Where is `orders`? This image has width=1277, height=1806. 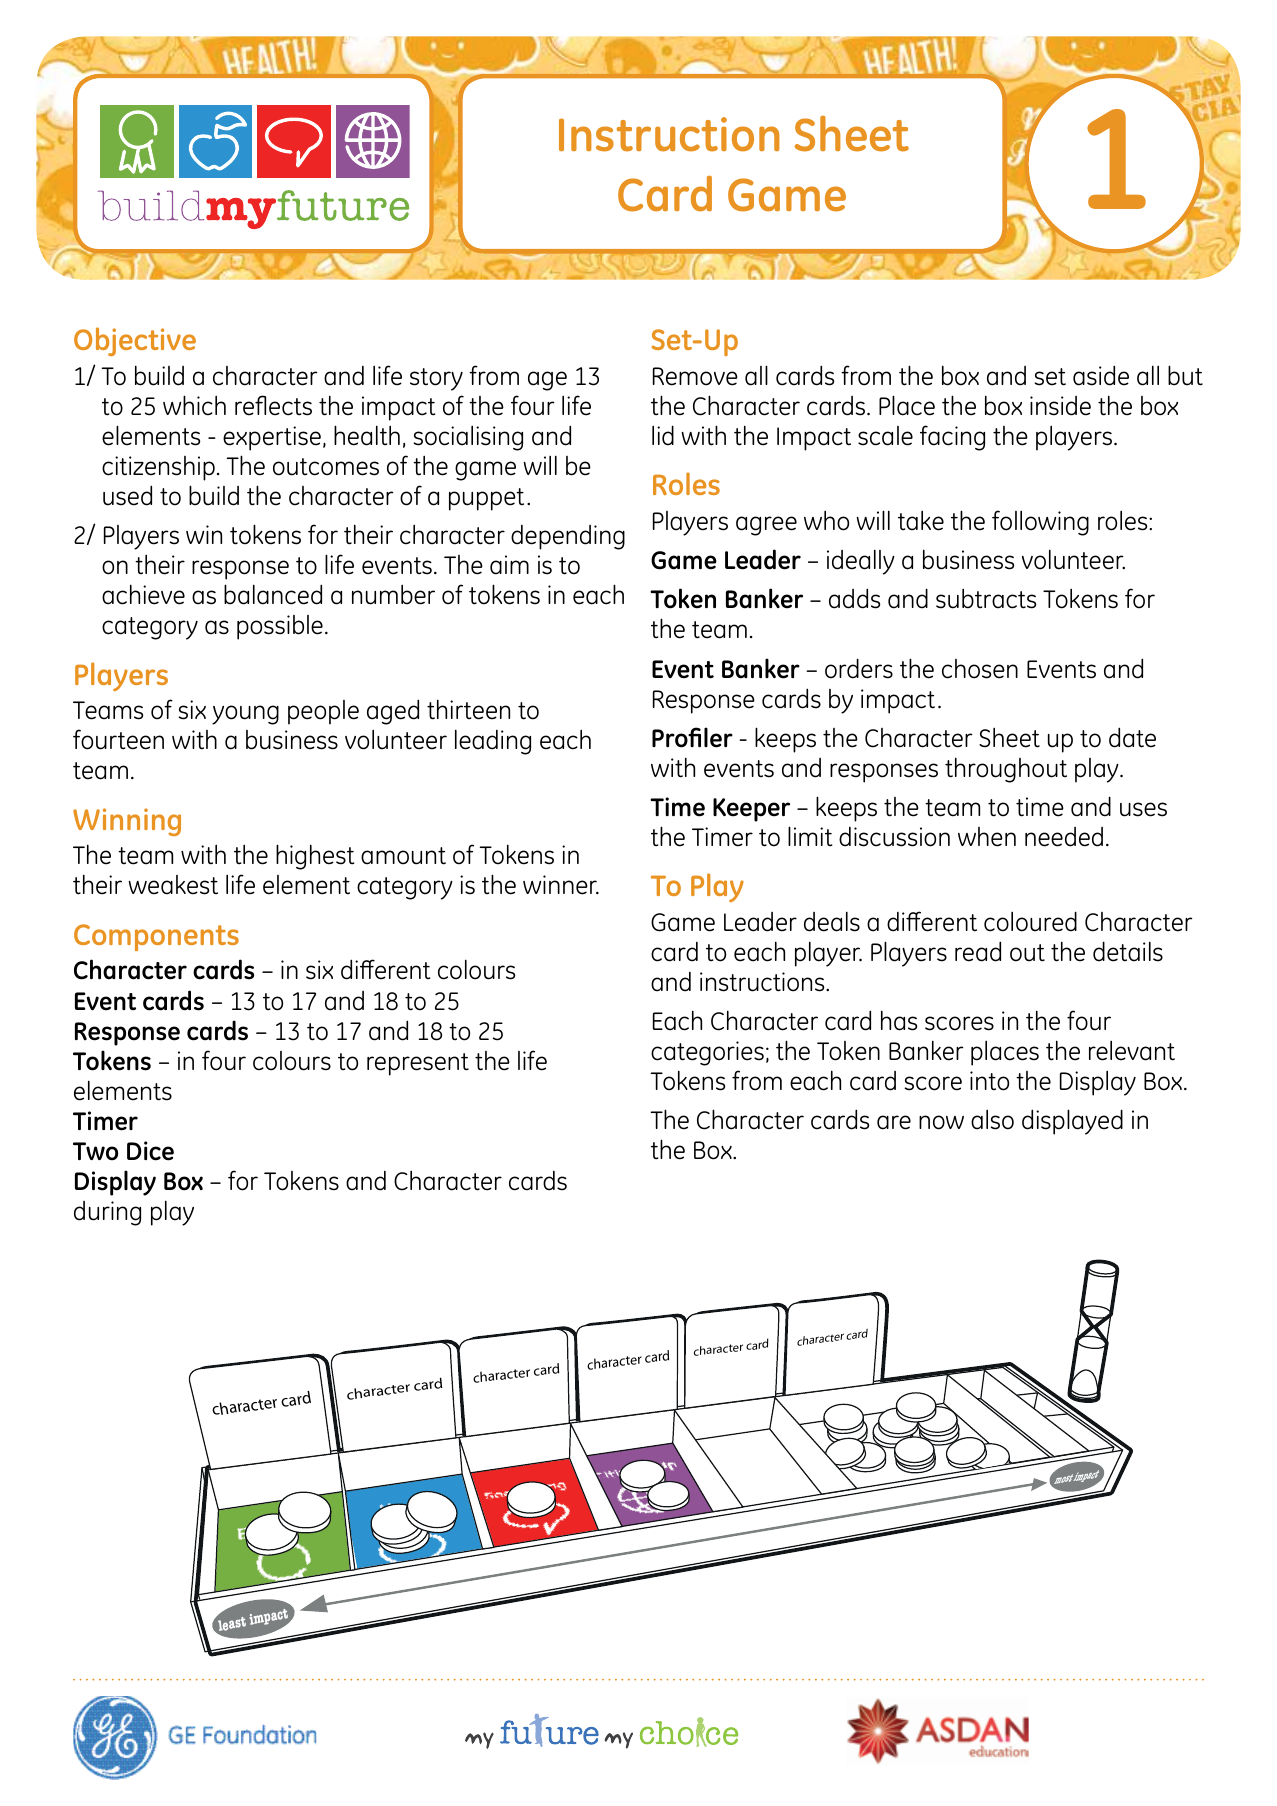 orders is located at coordinates (859, 668).
